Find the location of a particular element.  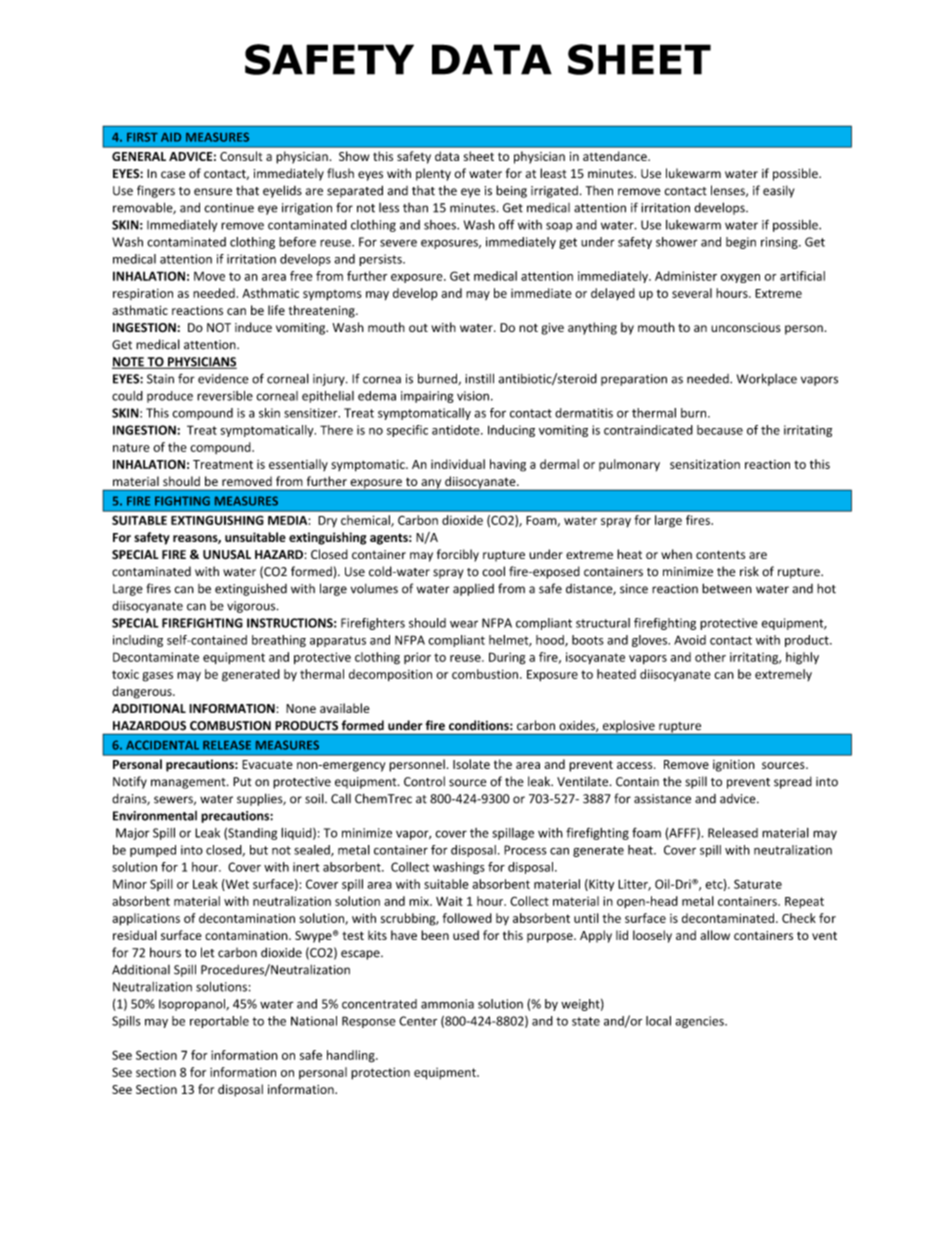

Consult is located at coordinates (241, 156).
